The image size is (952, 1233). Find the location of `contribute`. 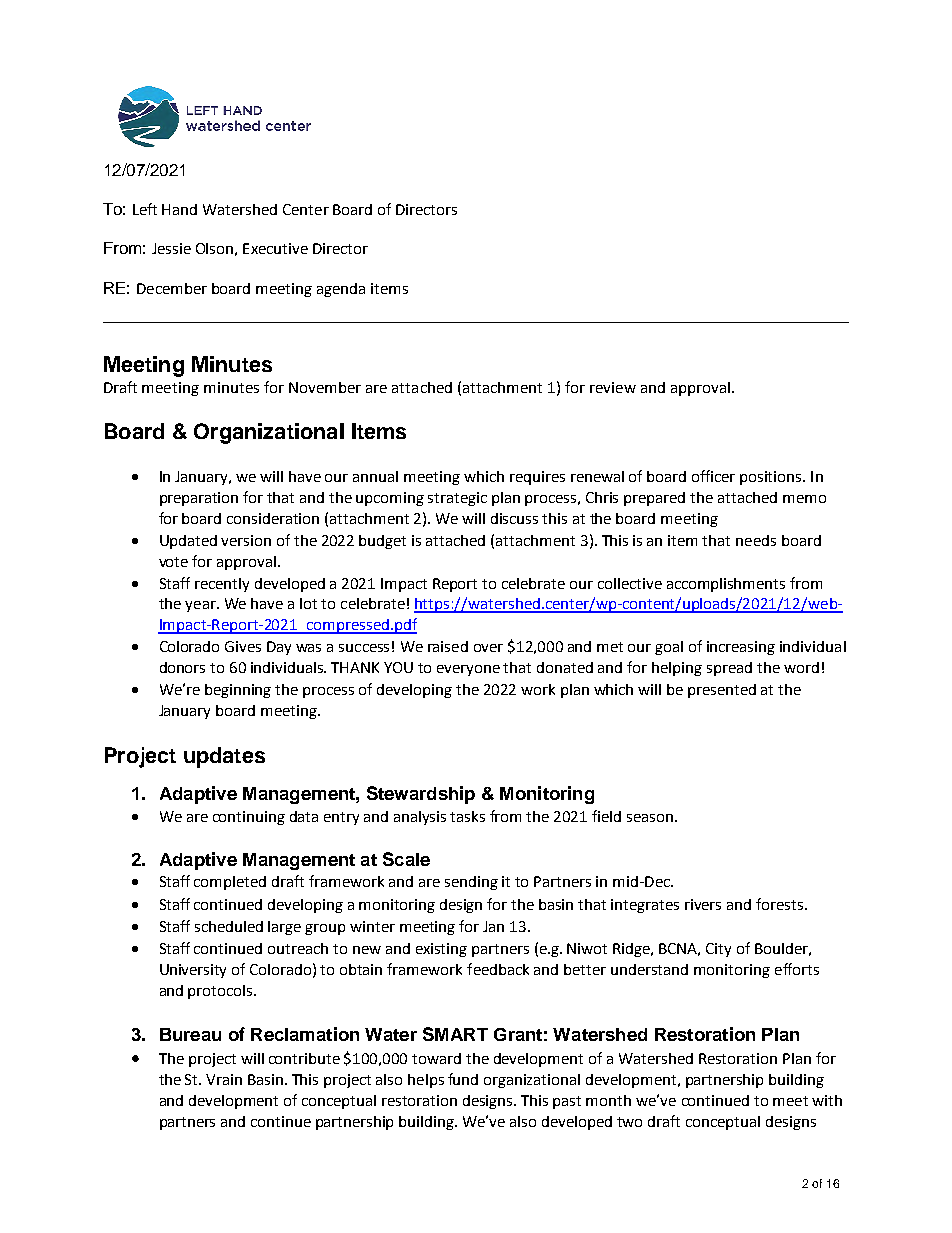

contribute is located at coordinates (304, 1058).
